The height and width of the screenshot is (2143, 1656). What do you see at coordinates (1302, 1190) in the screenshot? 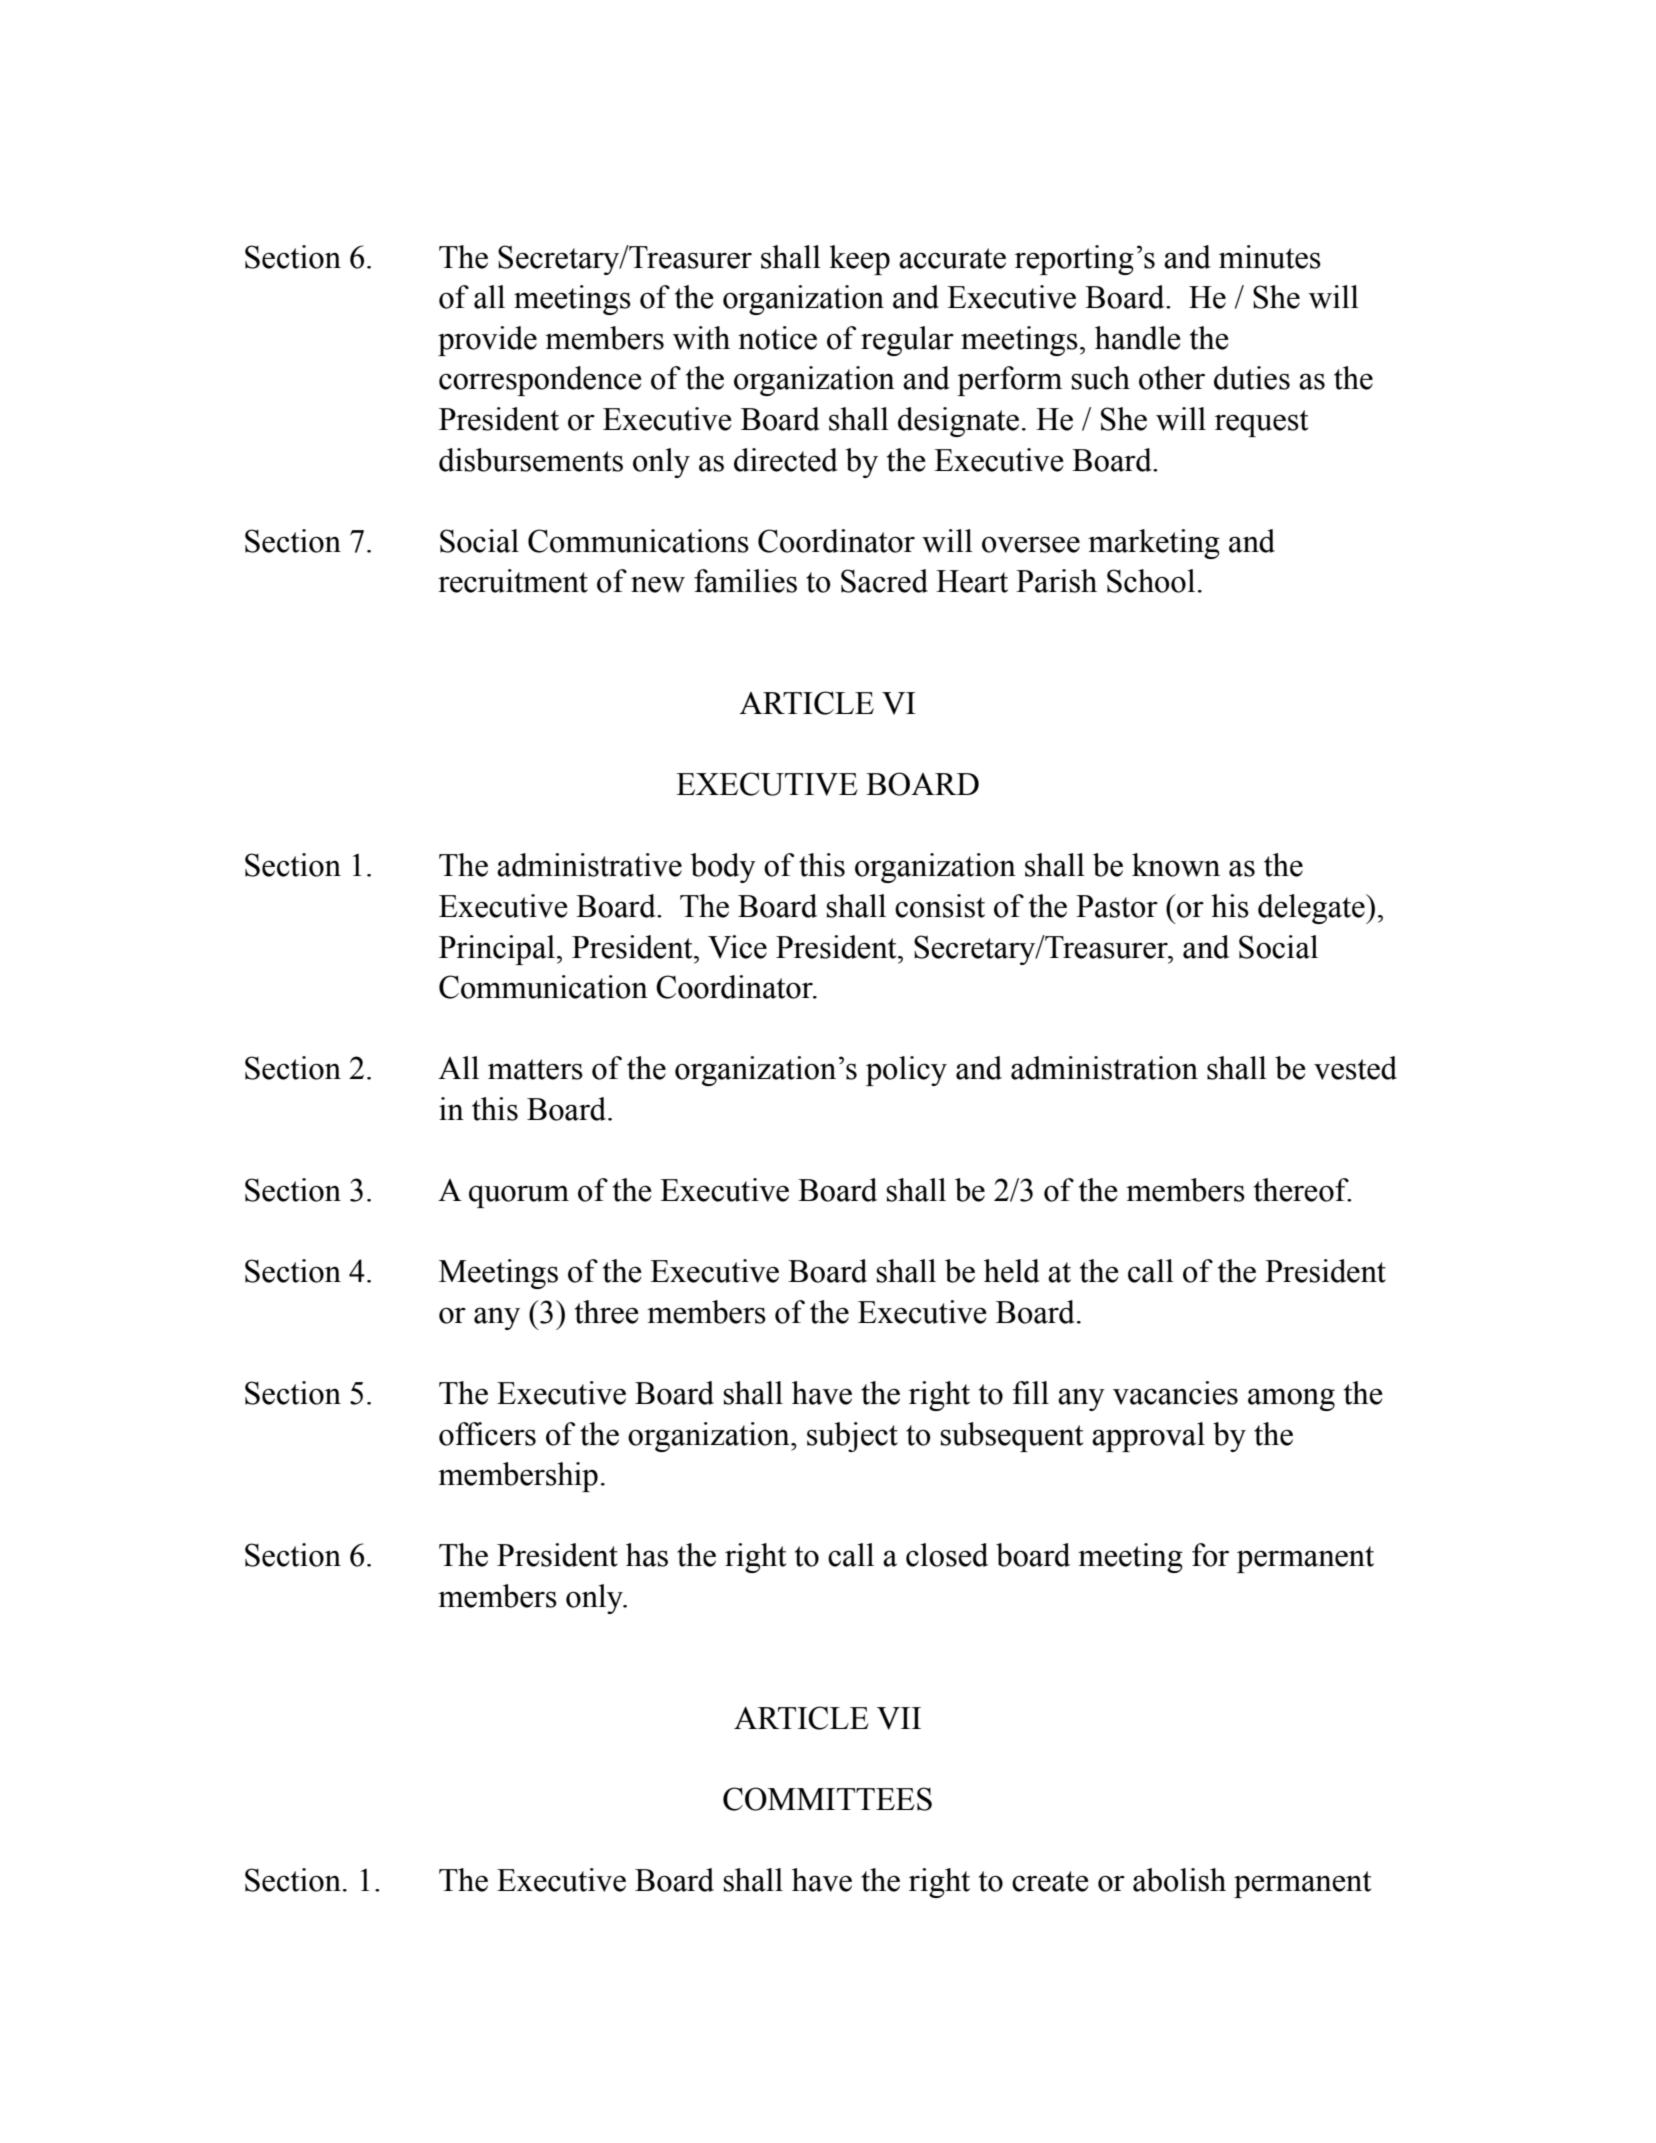
I see `thereof` at bounding box center [1302, 1190].
